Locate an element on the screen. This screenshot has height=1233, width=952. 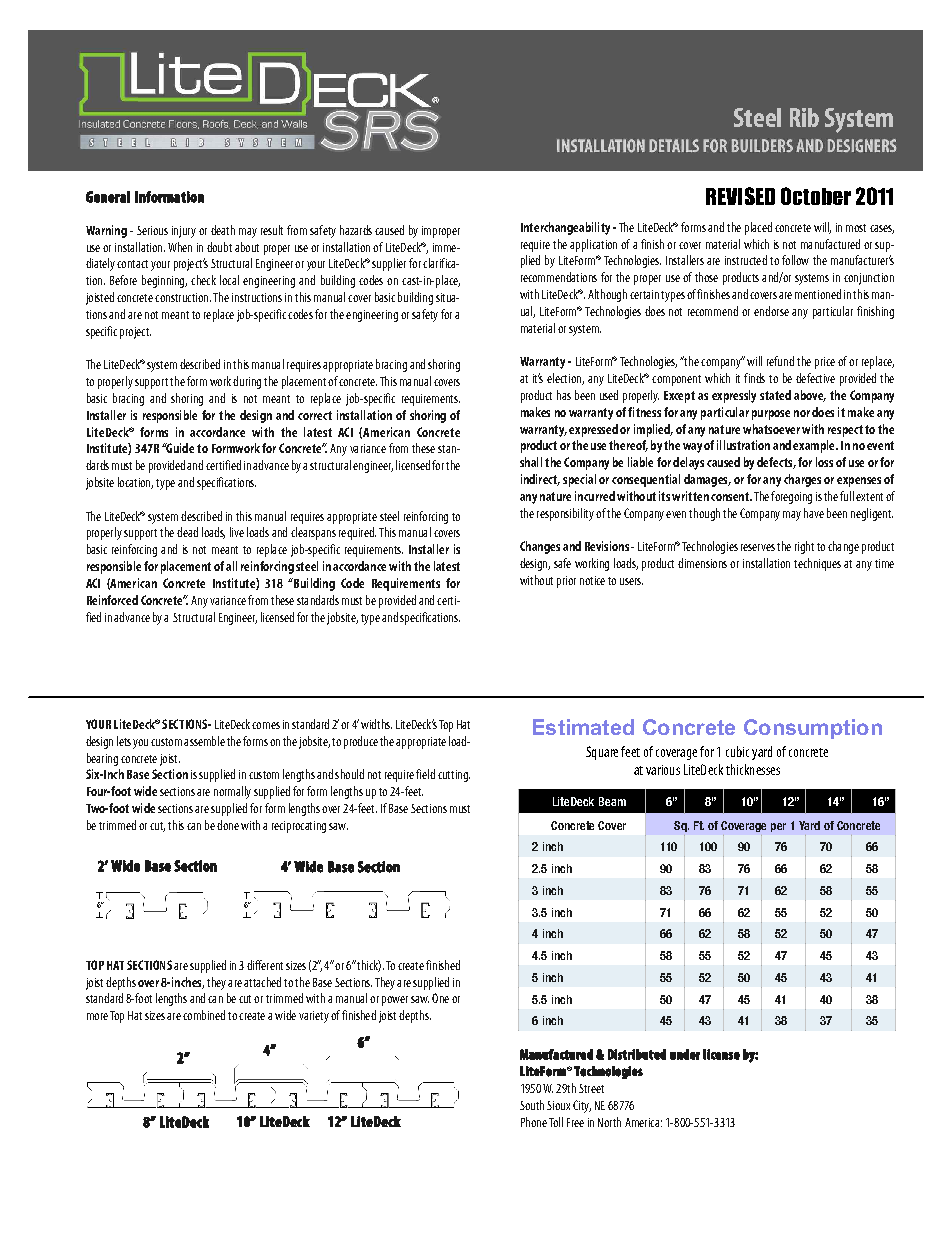
North is located at coordinates (609, 1122).
